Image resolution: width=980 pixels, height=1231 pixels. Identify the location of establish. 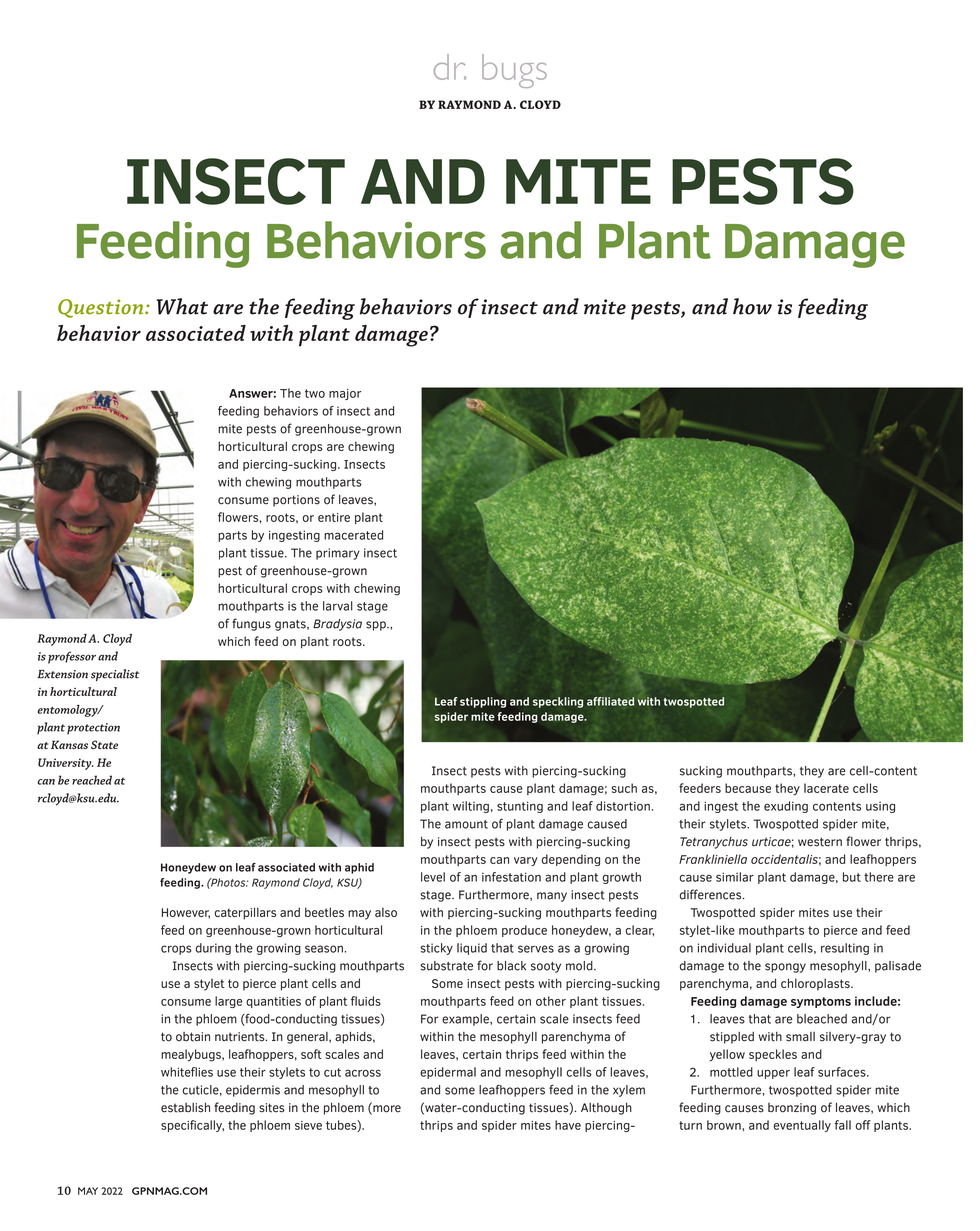
(185, 1107).
